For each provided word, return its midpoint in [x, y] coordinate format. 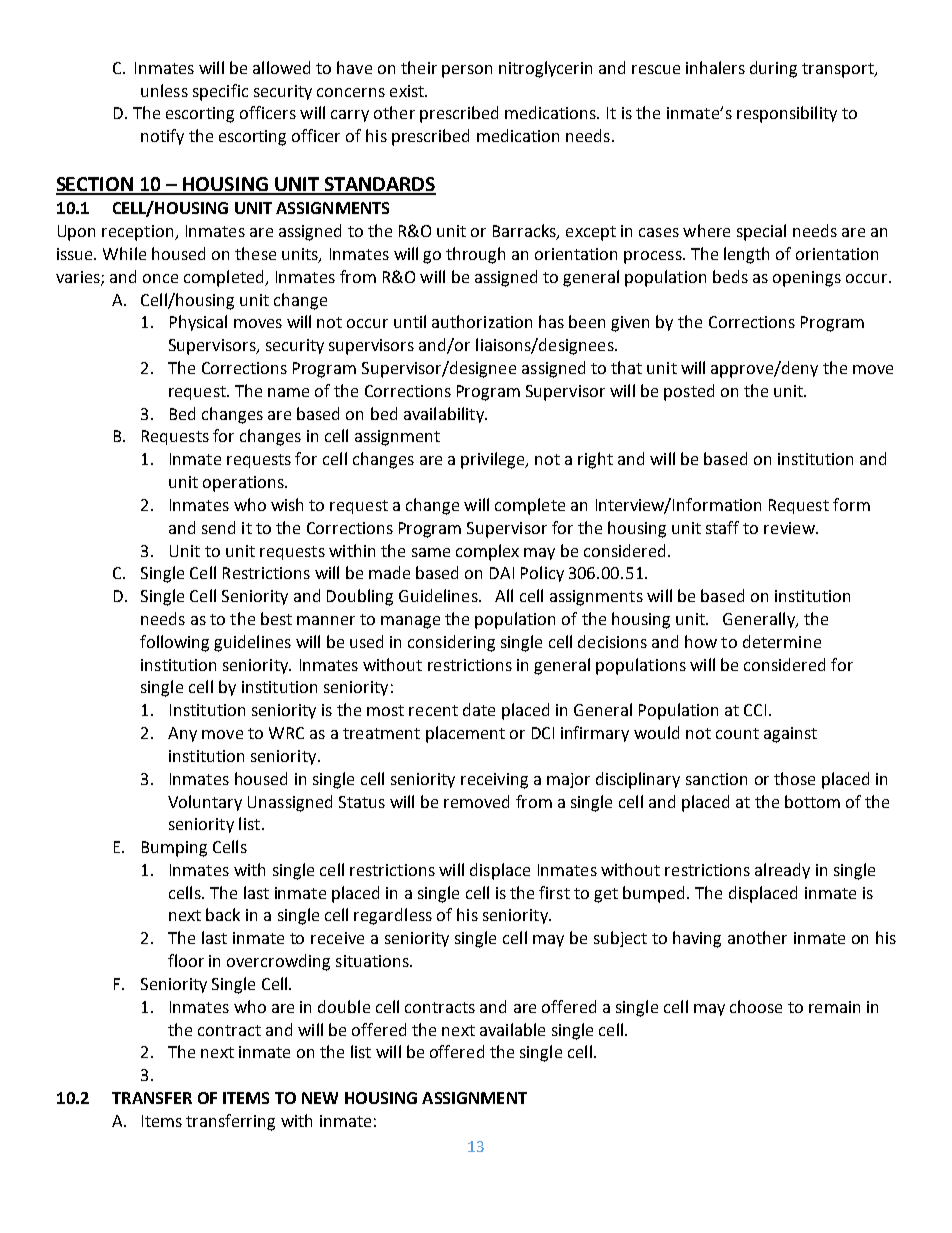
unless [164, 90]
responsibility [787, 114]
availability [445, 415]
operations [244, 484]
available [512, 1029]
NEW [320, 1098]
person [467, 71]
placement [465, 734]
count [737, 733]
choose [756, 1006]
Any [182, 734]
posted [689, 392]
